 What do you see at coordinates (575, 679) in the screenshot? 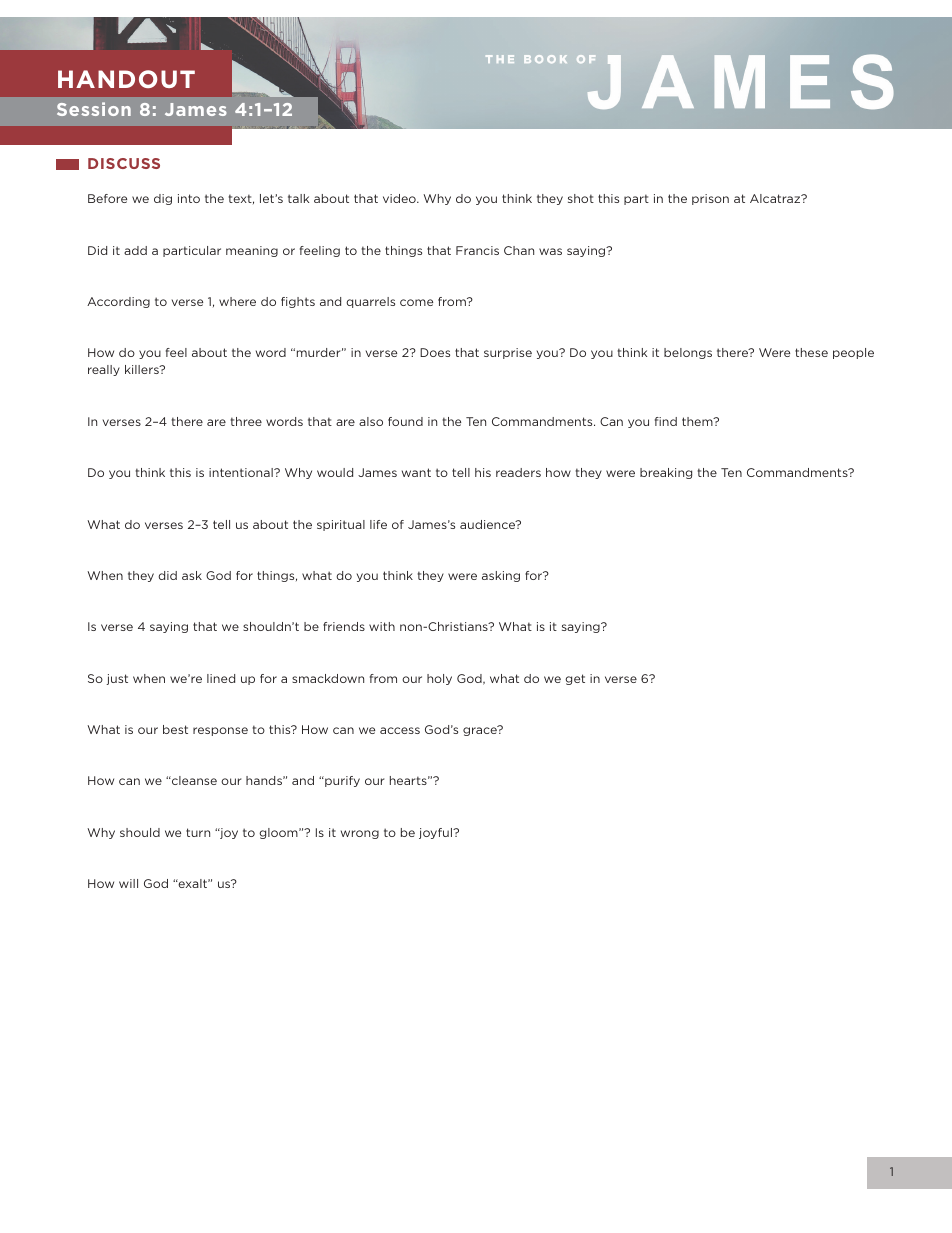
I see `get` at bounding box center [575, 679].
